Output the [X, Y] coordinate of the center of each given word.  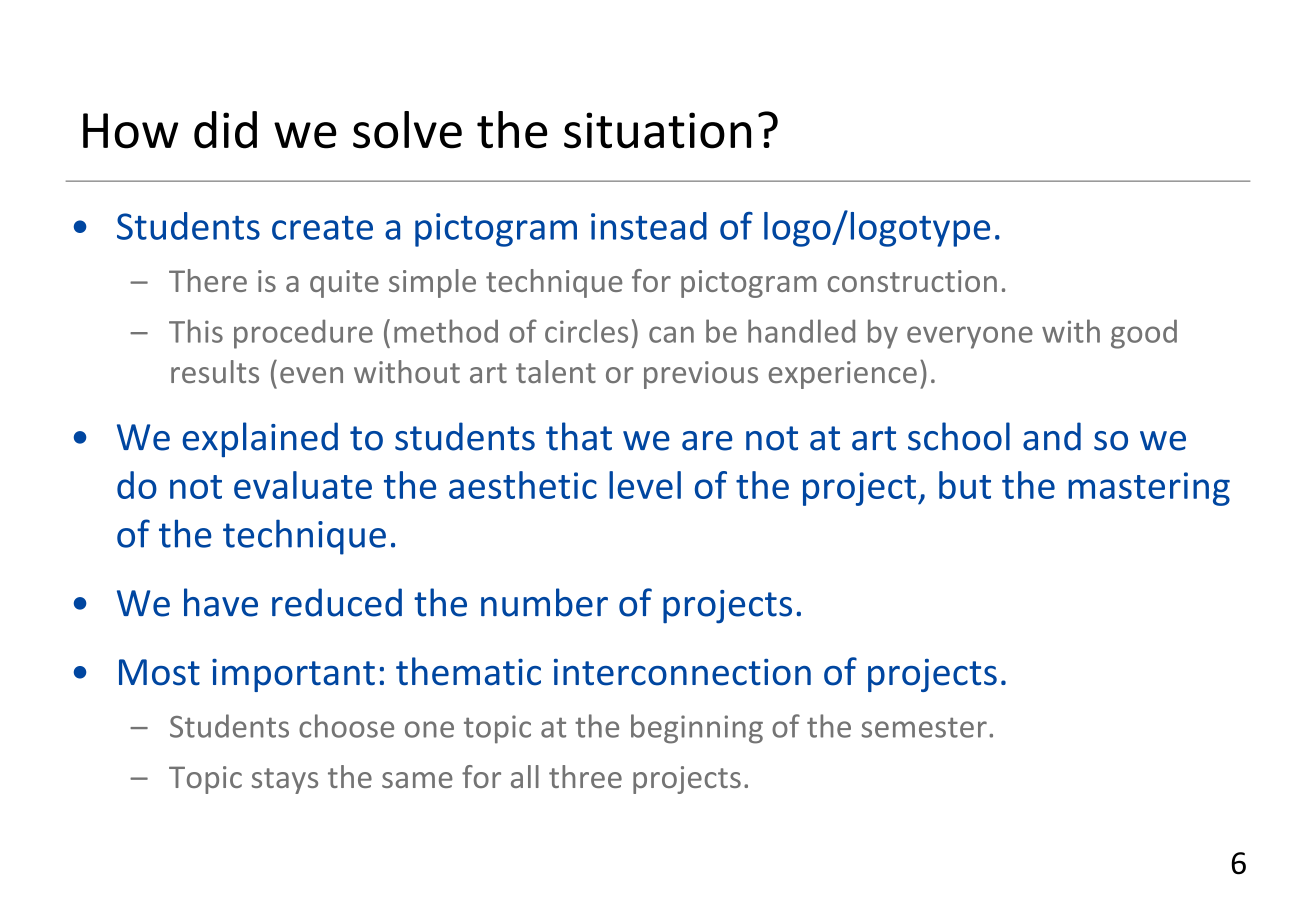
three [585, 776]
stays [285, 781]
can [671, 334]
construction [912, 281]
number [544, 602]
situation [657, 130]
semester [924, 727]
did [225, 130]
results [215, 371]
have [221, 602]
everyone [970, 337]
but [965, 485]
